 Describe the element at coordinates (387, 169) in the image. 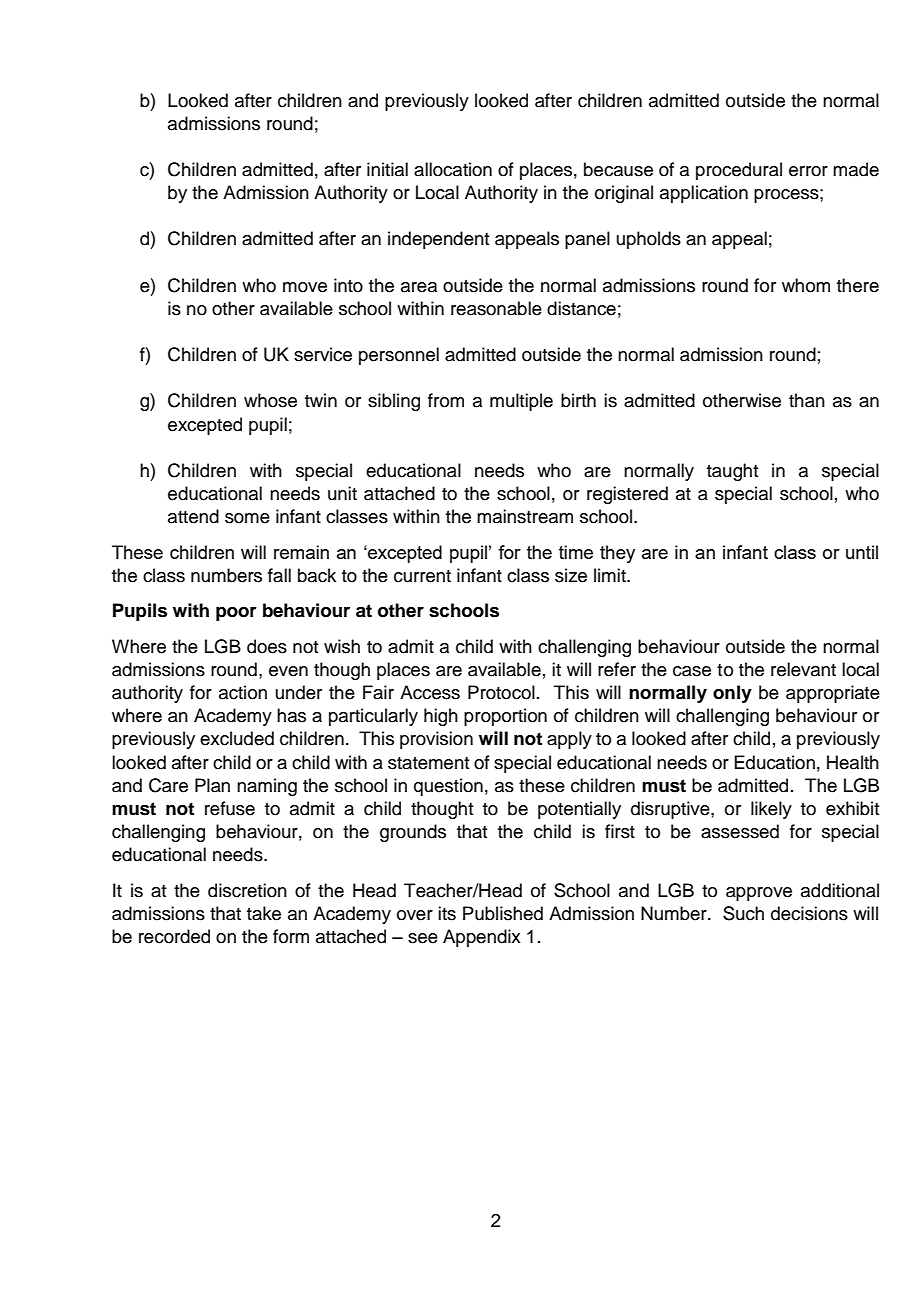

I see `initial` at that location.
